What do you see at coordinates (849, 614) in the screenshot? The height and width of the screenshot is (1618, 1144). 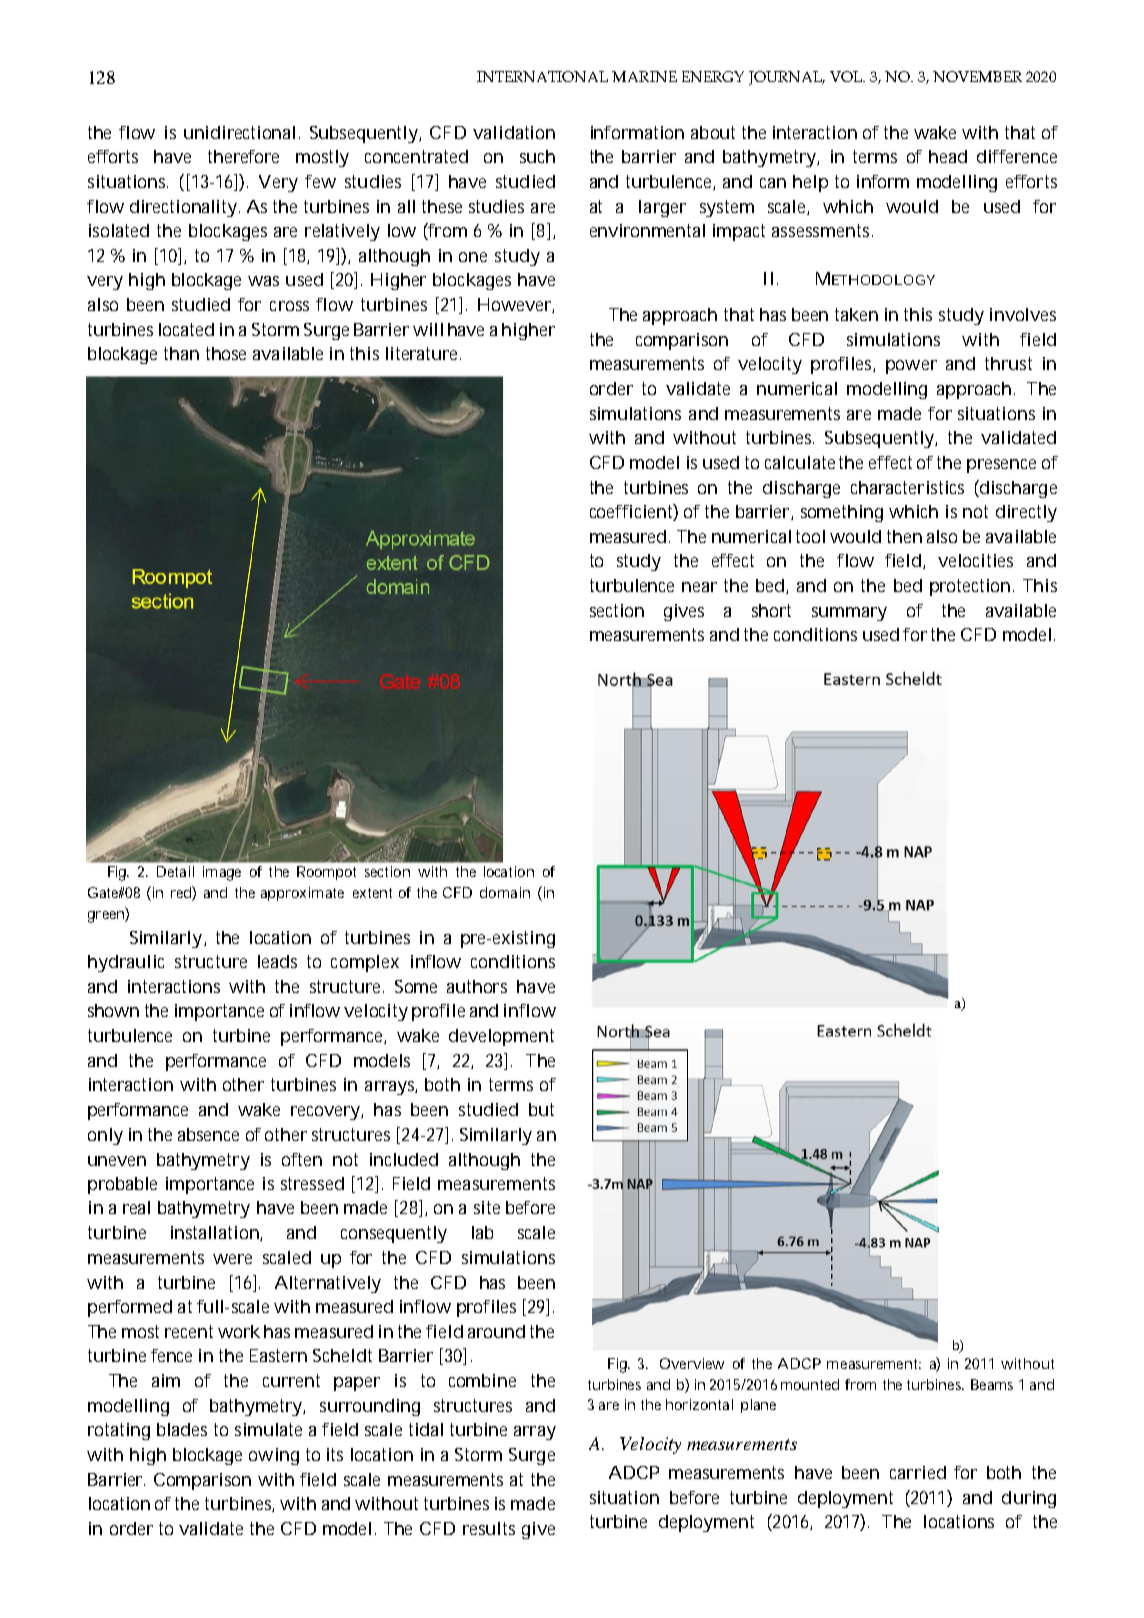 I see `summary` at bounding box center [849, 614].
